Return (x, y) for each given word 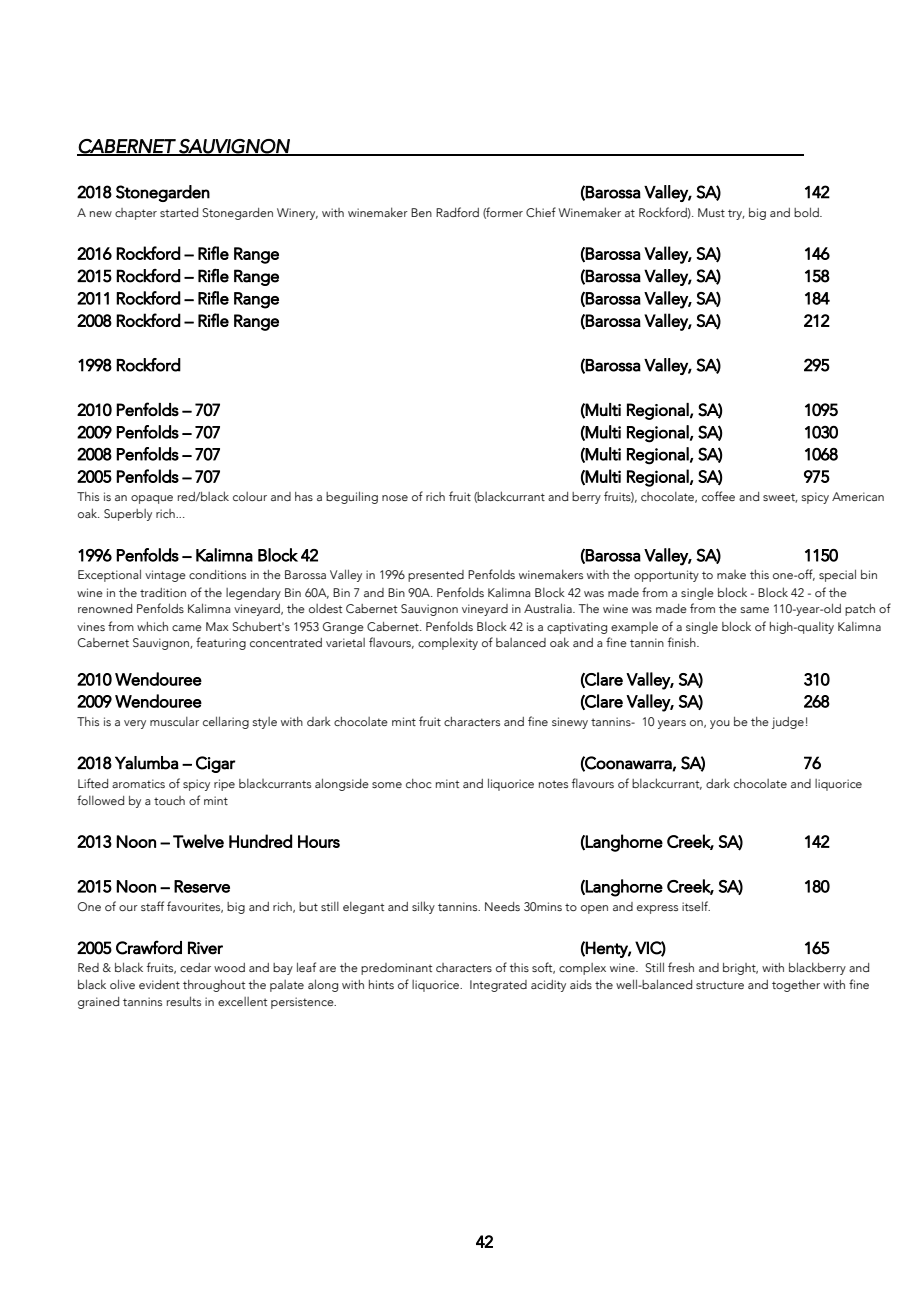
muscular (174, 721)
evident (159, 984)
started (179, 212)
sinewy (570, 723)
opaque (152, 499)
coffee (718, 496)
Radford (457, 212)
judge (788, 723)
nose (395, 498)
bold (807, 212)
